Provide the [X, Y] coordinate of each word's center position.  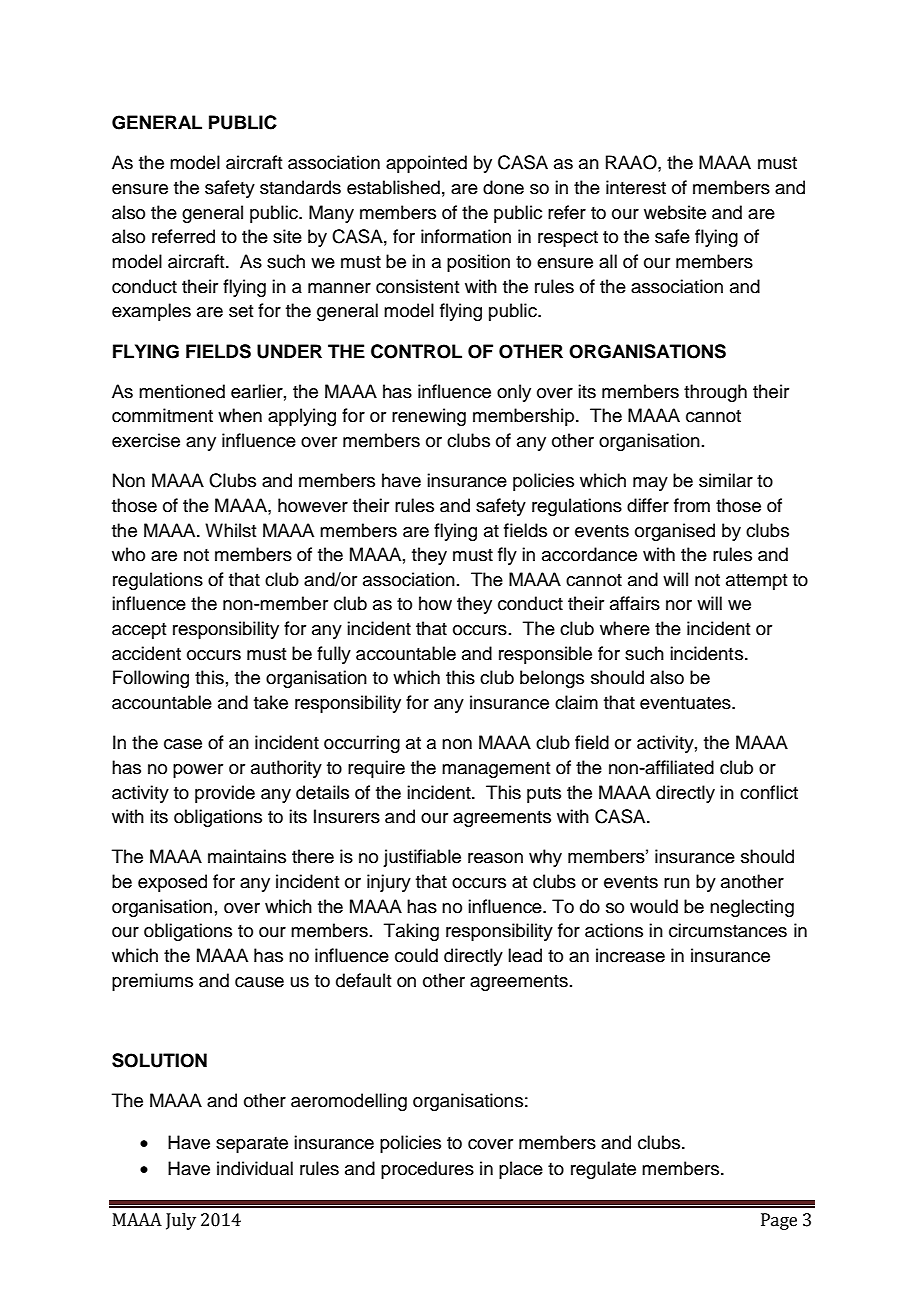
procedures [427, 1170]
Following [151, 679]
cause [259, 982]
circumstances [728, 930]
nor [679, 605]
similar [726, 480]
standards [300, 187]
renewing [429, 417]
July [181, 1221]
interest [636, 187]
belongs [552, 679]
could [416, 955]
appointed [426, 164]
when [240, 415]
